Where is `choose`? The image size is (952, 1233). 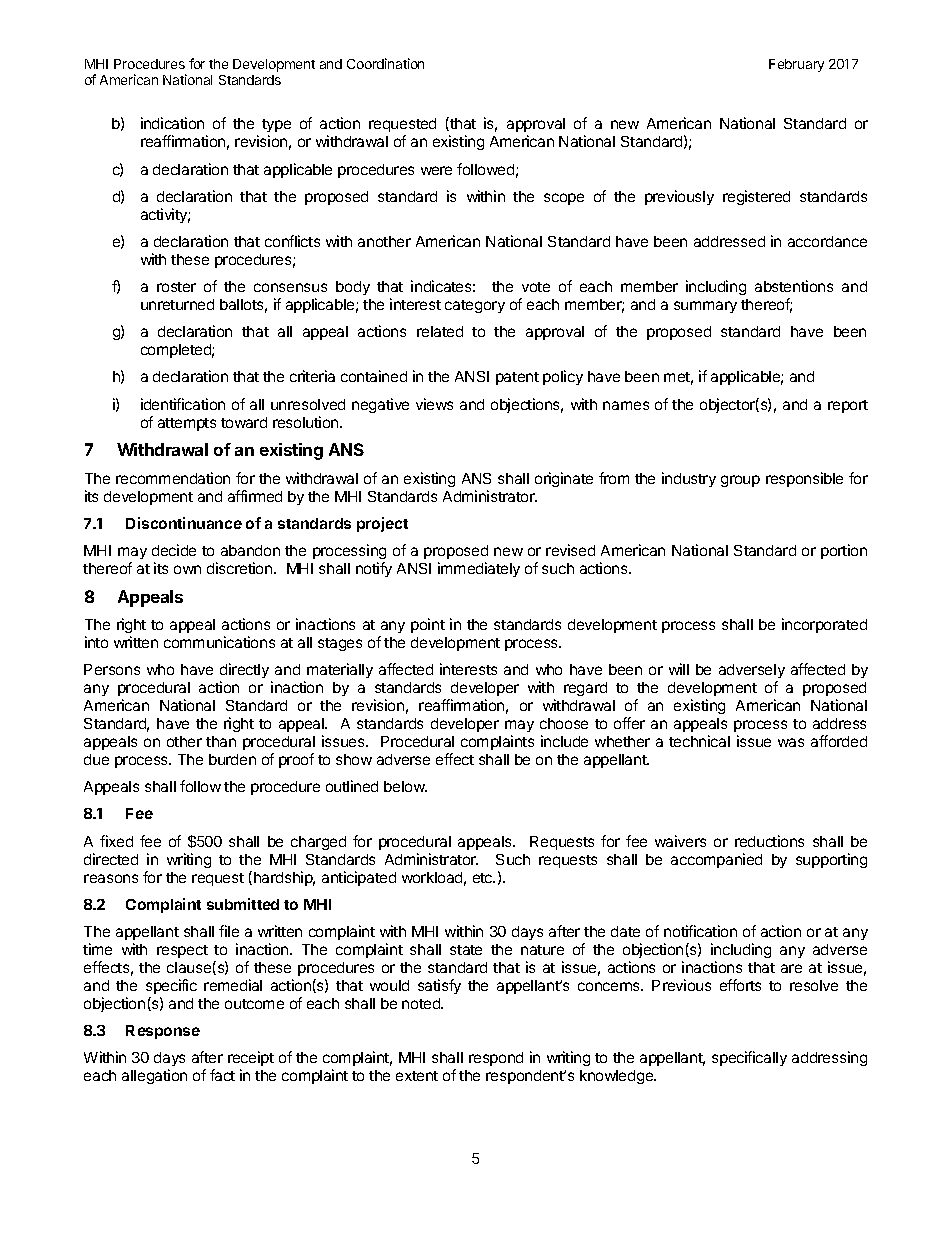 choose is located at coordinates (564, 723).
